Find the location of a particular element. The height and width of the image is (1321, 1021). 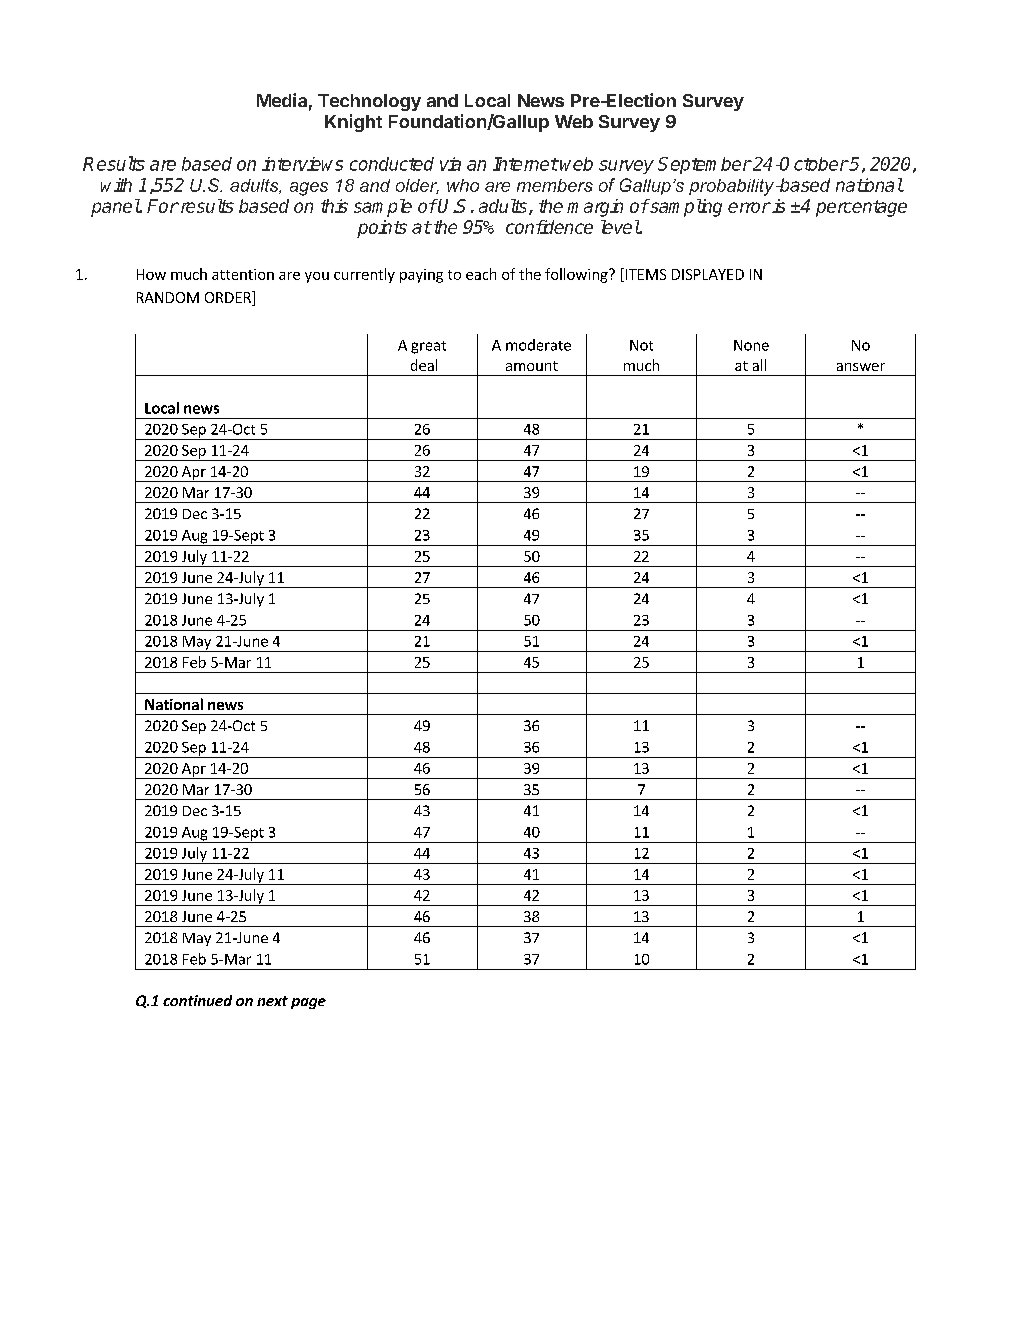

ORDER is located at coordinates (229, 298).
